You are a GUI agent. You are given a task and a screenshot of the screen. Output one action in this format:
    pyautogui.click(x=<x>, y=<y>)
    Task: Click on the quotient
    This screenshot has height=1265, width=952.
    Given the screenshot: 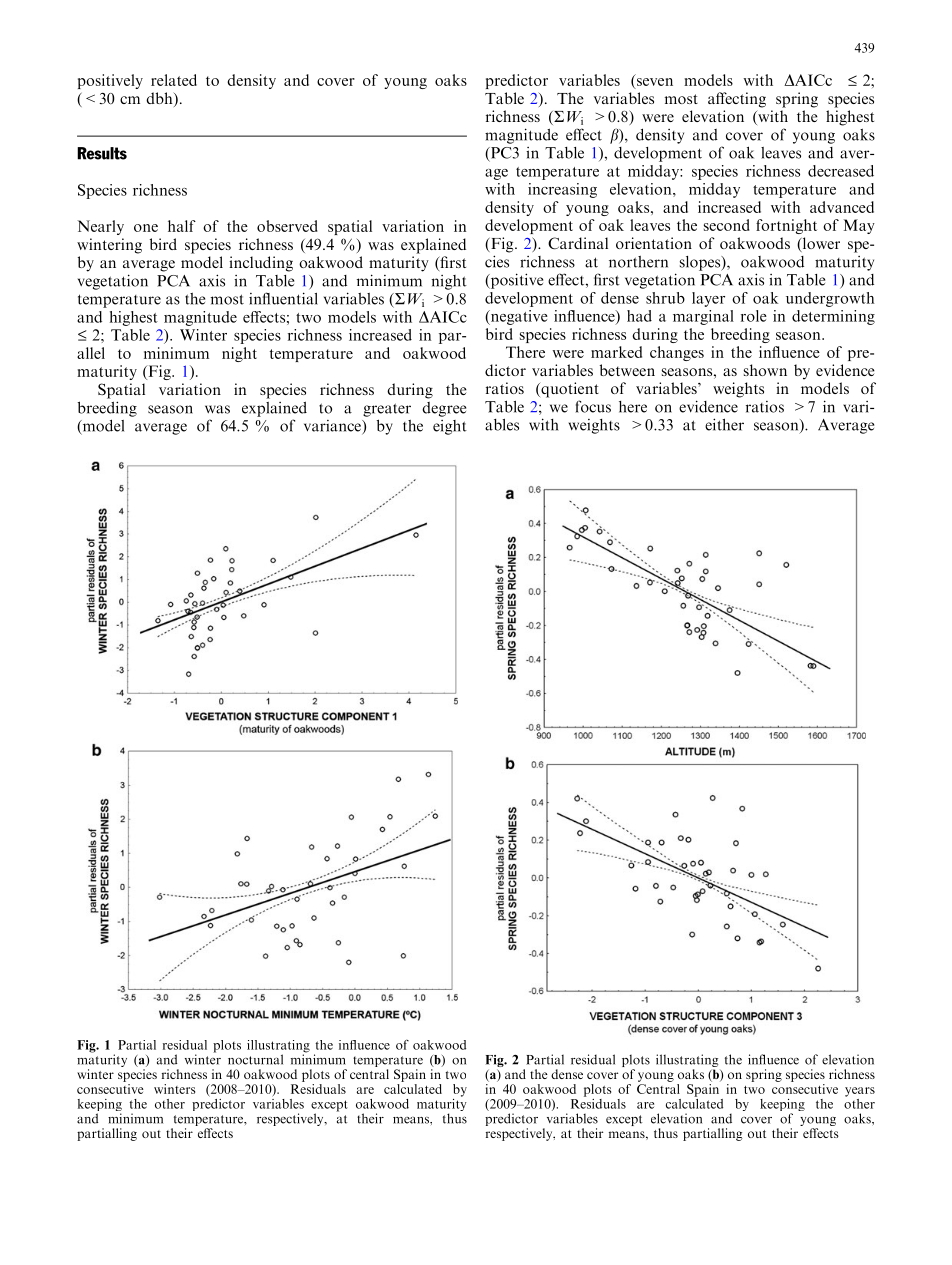 What is the action you would take?
    pyautogui.click(x=569, y=390)
